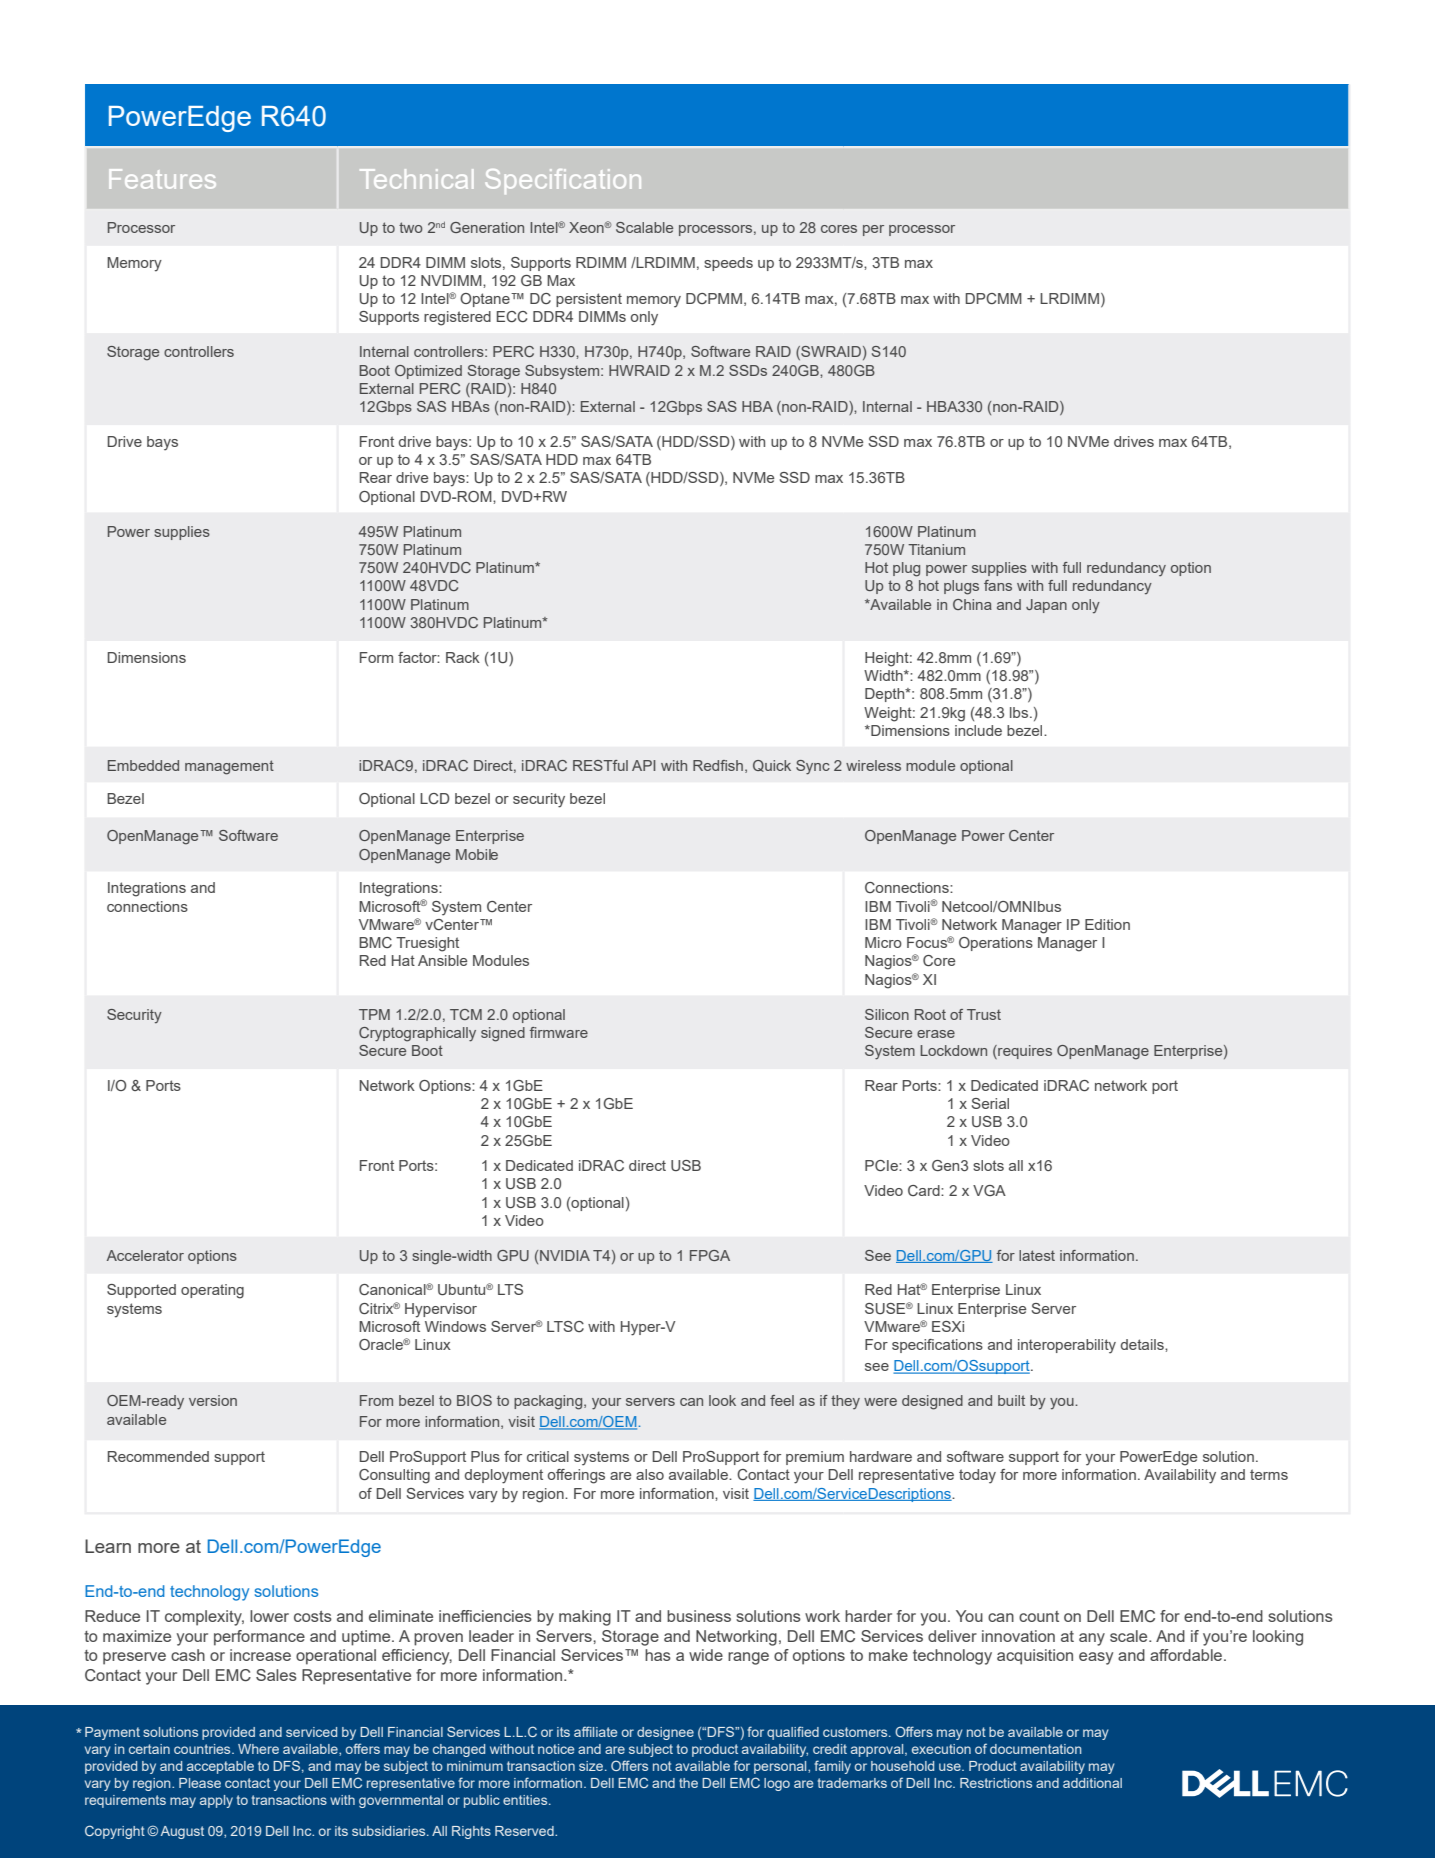 Image resolution: width=1435 pixels, height=1858 pixels. What do you see at coordinates (644, 227) in the document?
I see `Scalable` at bounding box center [644, 227].
